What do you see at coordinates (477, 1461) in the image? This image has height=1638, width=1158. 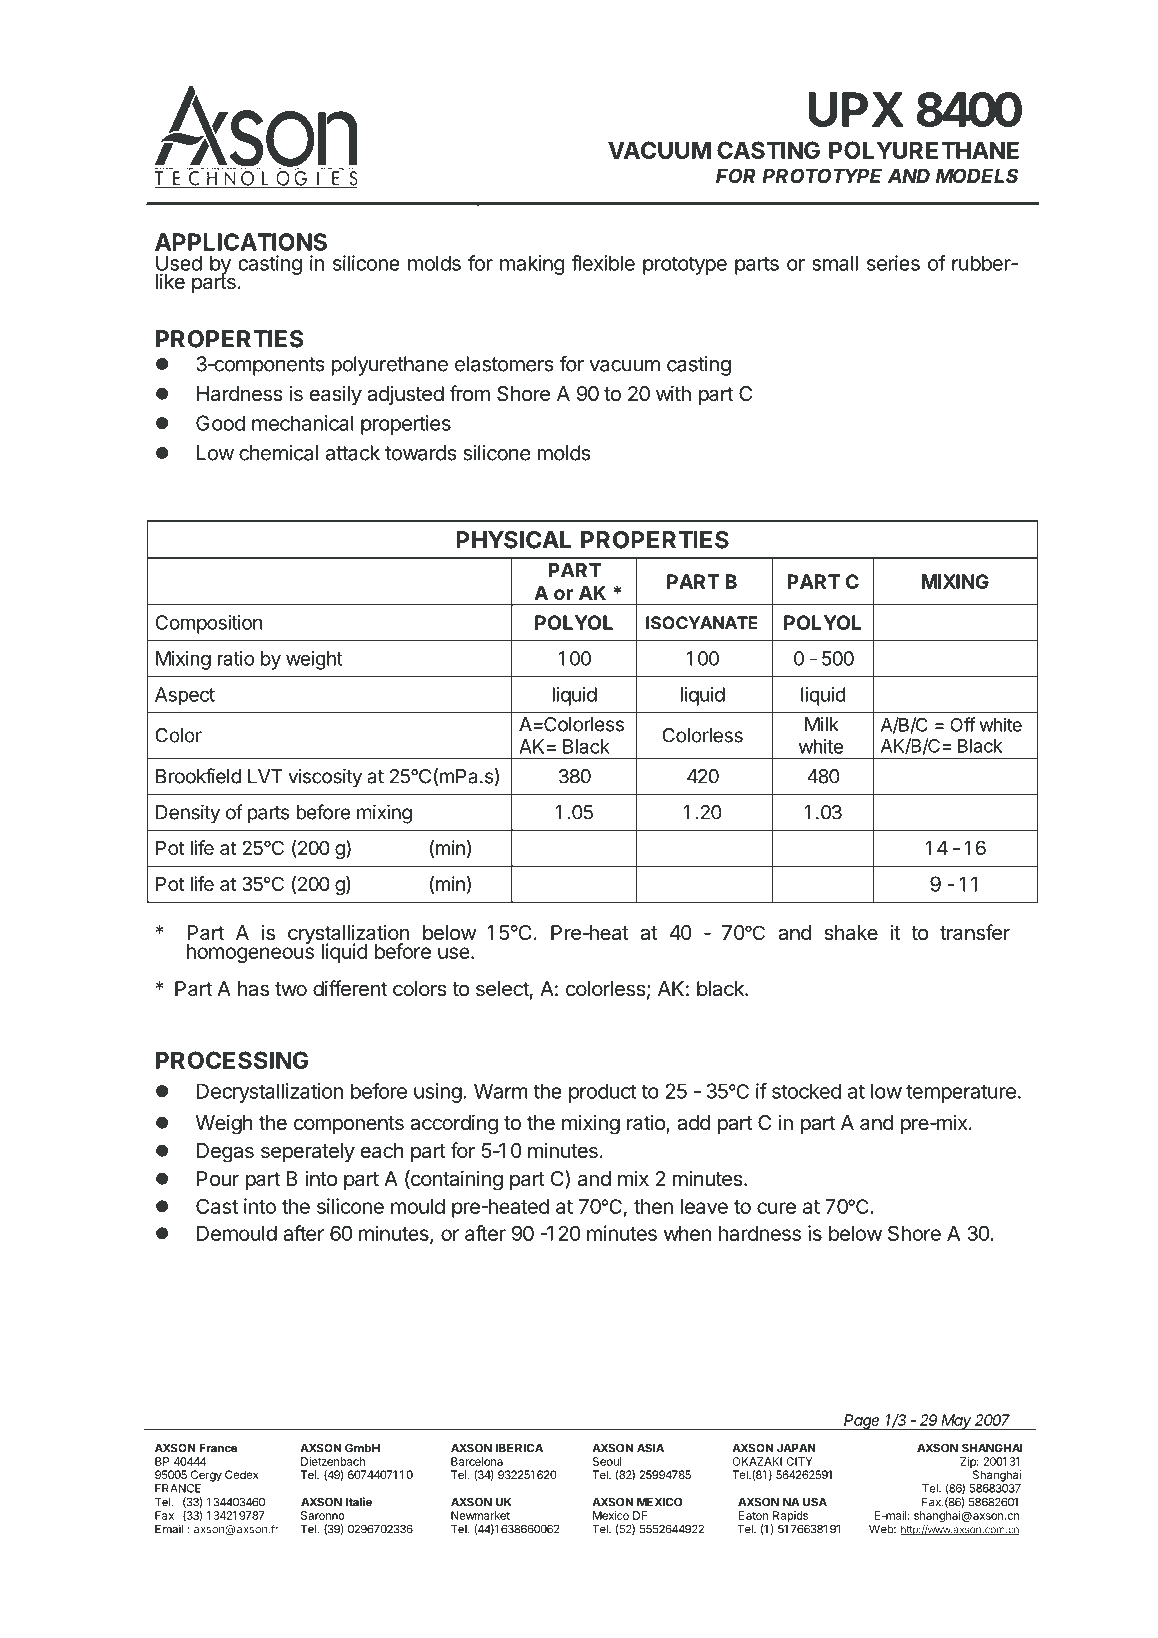 I see `Barcelona` at bounding box center [477, 1461].
